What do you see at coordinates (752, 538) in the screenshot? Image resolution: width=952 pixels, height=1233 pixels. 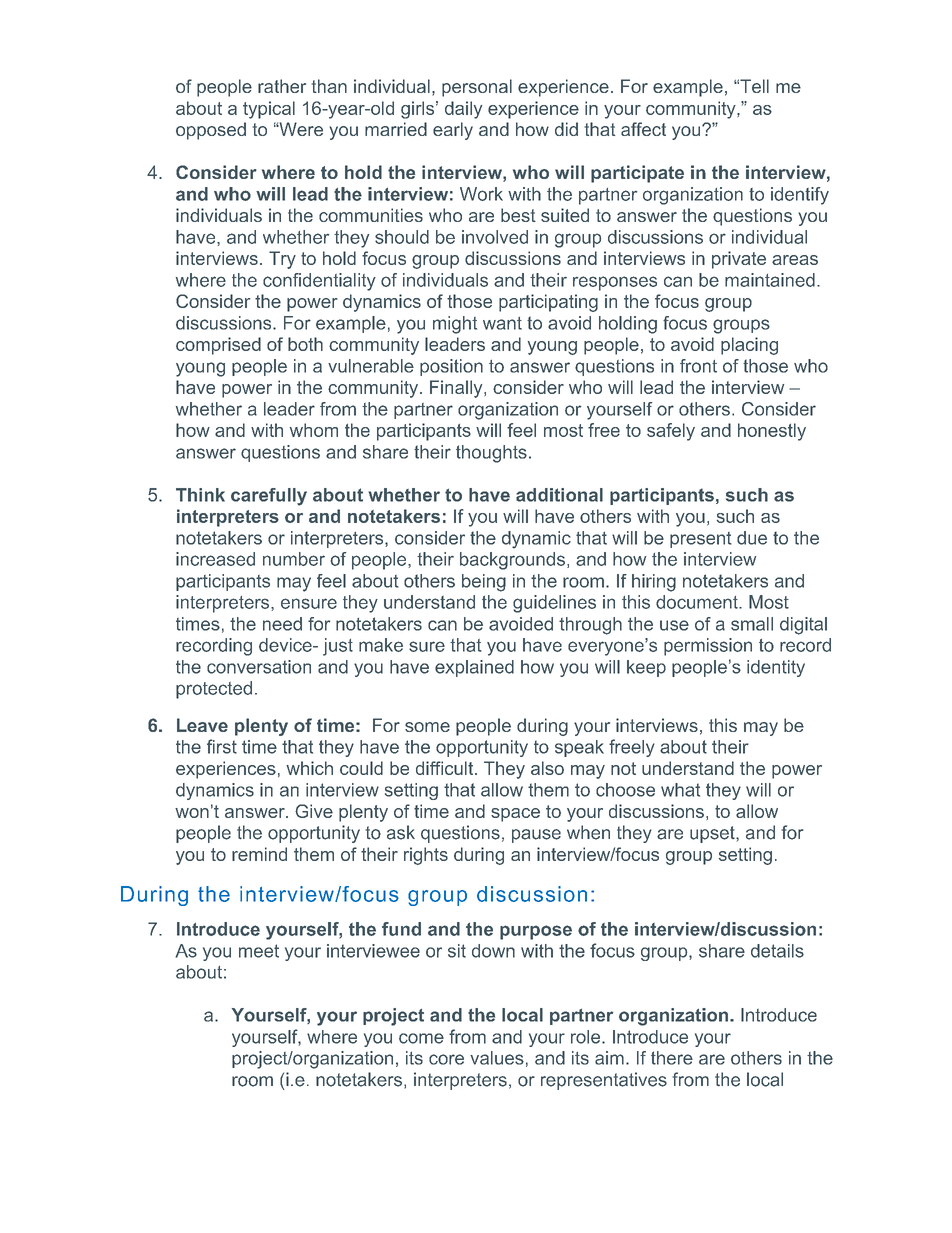 I see `due` at bounding box center [752, 538].
